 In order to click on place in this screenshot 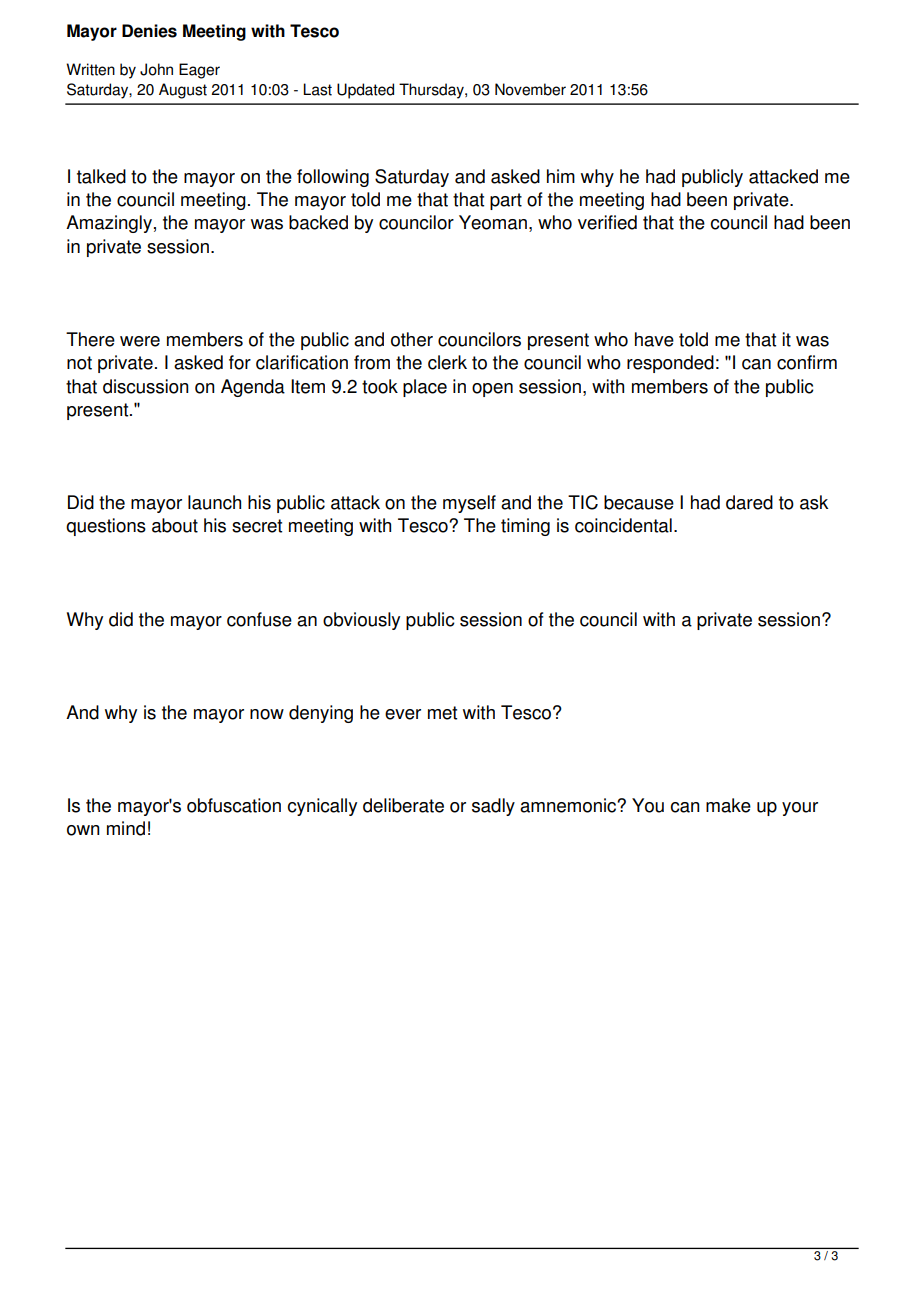, I will do `click(425, 388)`.
